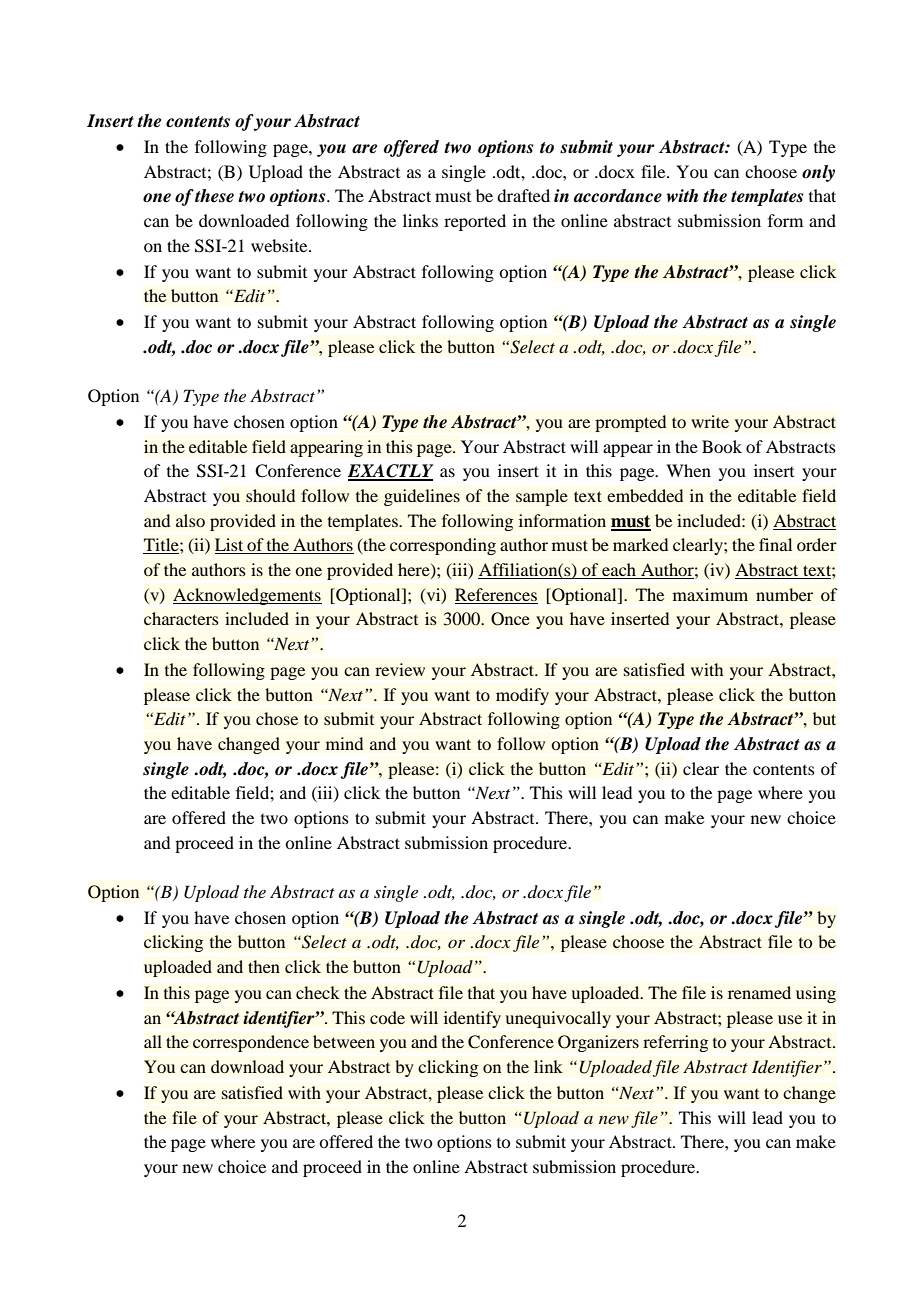 Image resolution: width=924 pixels, height=1308 pixels. What do you see at coordinates (344, 743) in the screenshot?
I see `mind` at bounding box center [344, 743].
